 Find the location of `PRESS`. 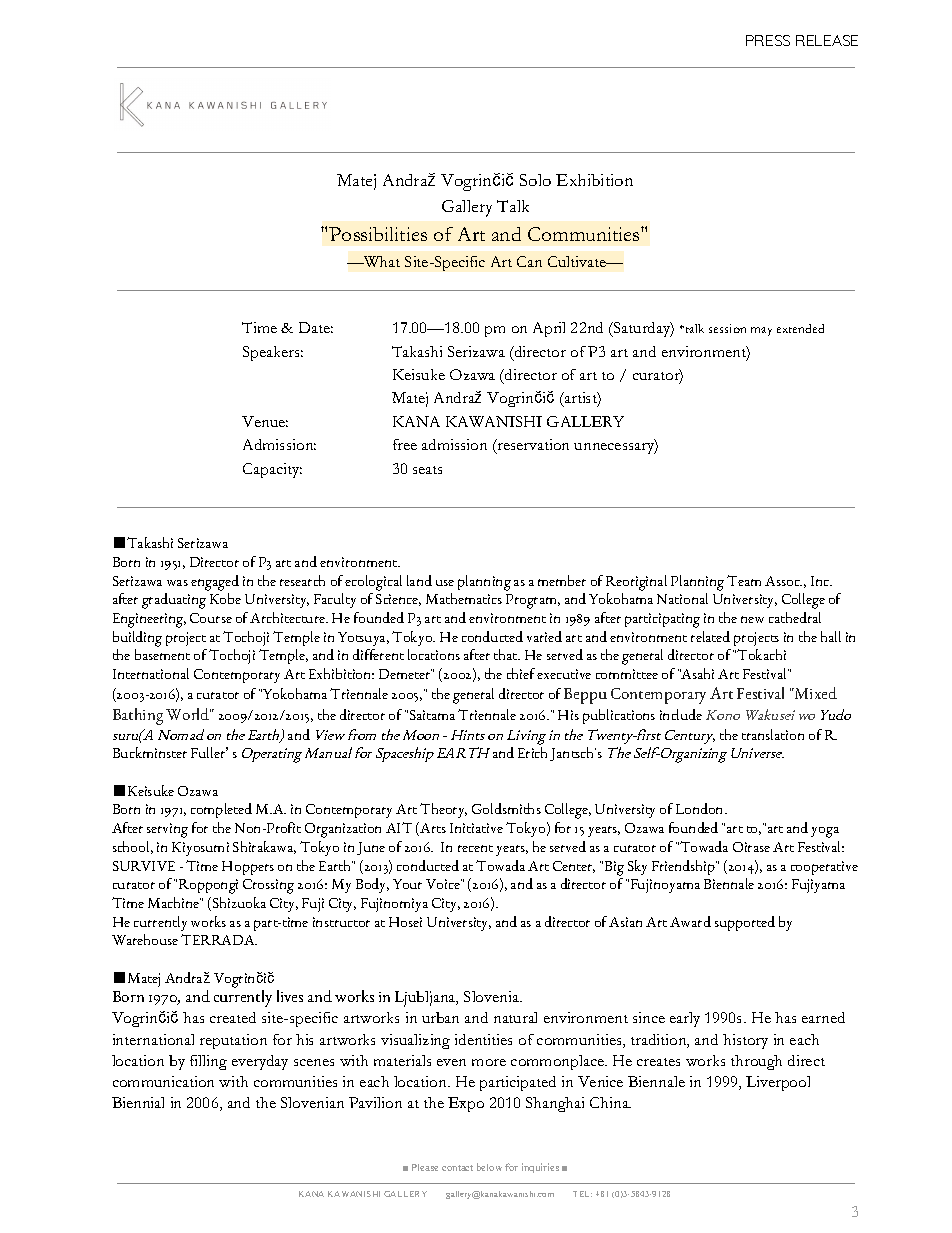

PRESS is located at coordinates (768, 40).
